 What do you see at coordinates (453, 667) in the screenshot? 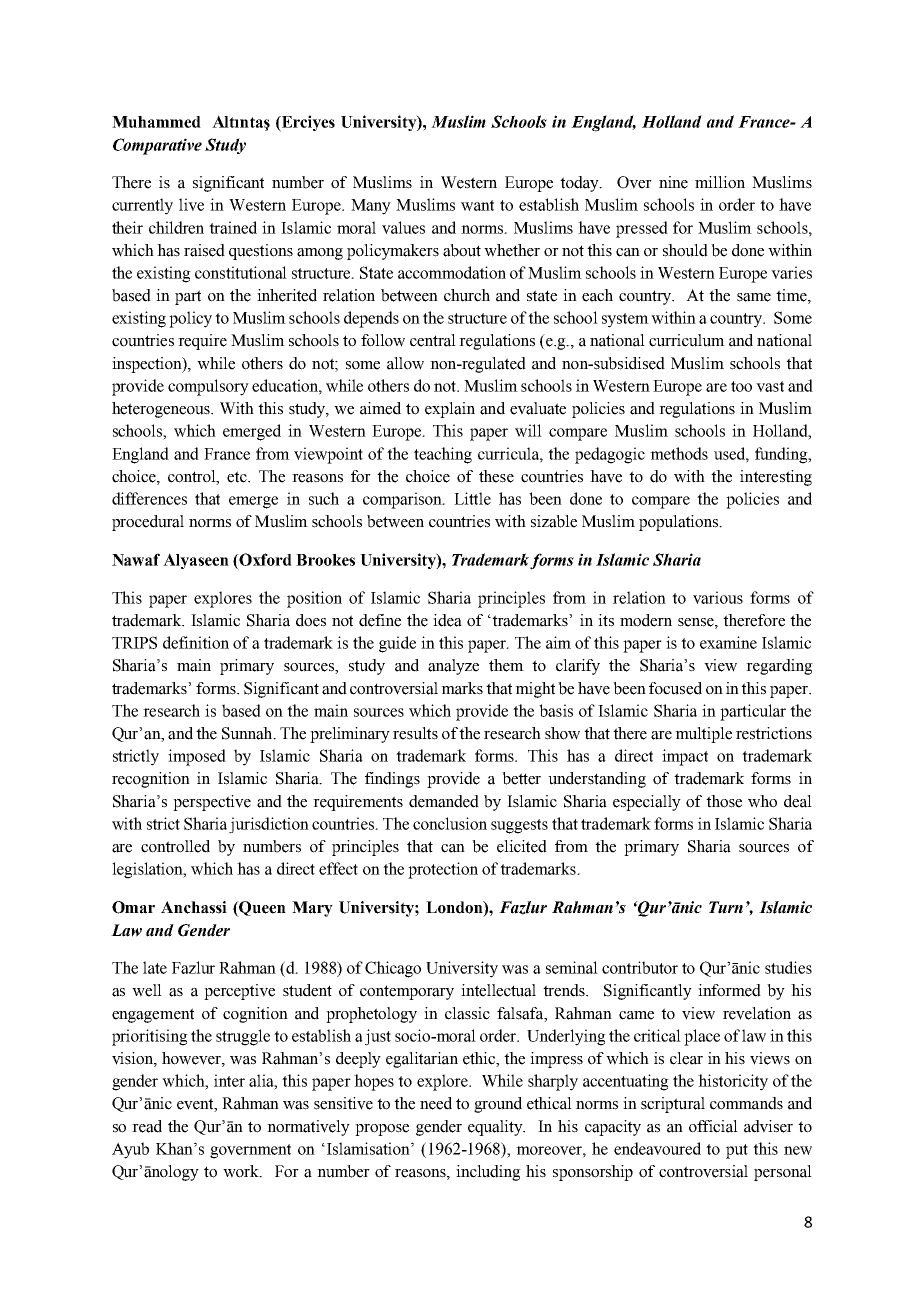
I see `analyze` at bounding box center [453, 667].
